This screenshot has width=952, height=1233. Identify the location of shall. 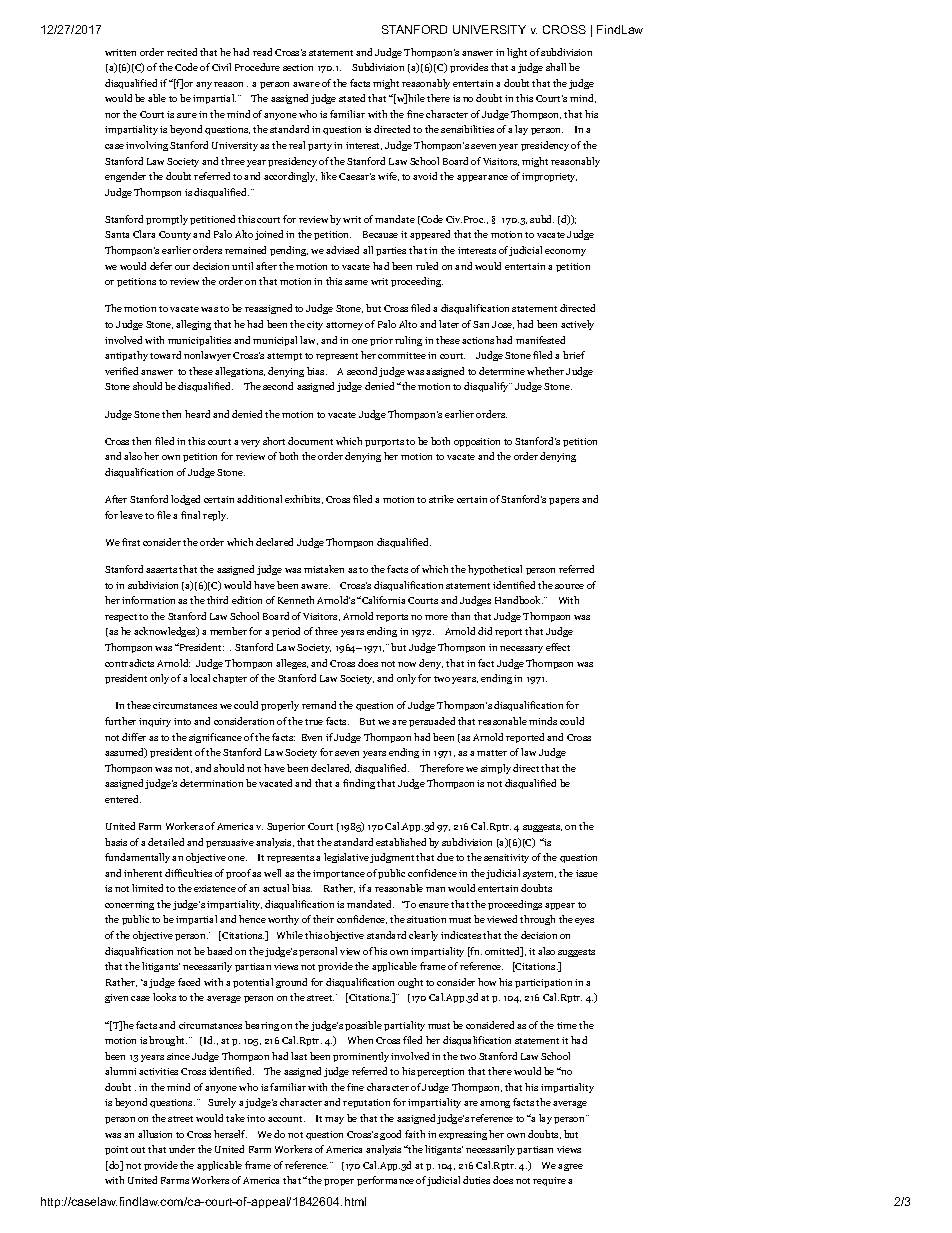
(556, 67).
